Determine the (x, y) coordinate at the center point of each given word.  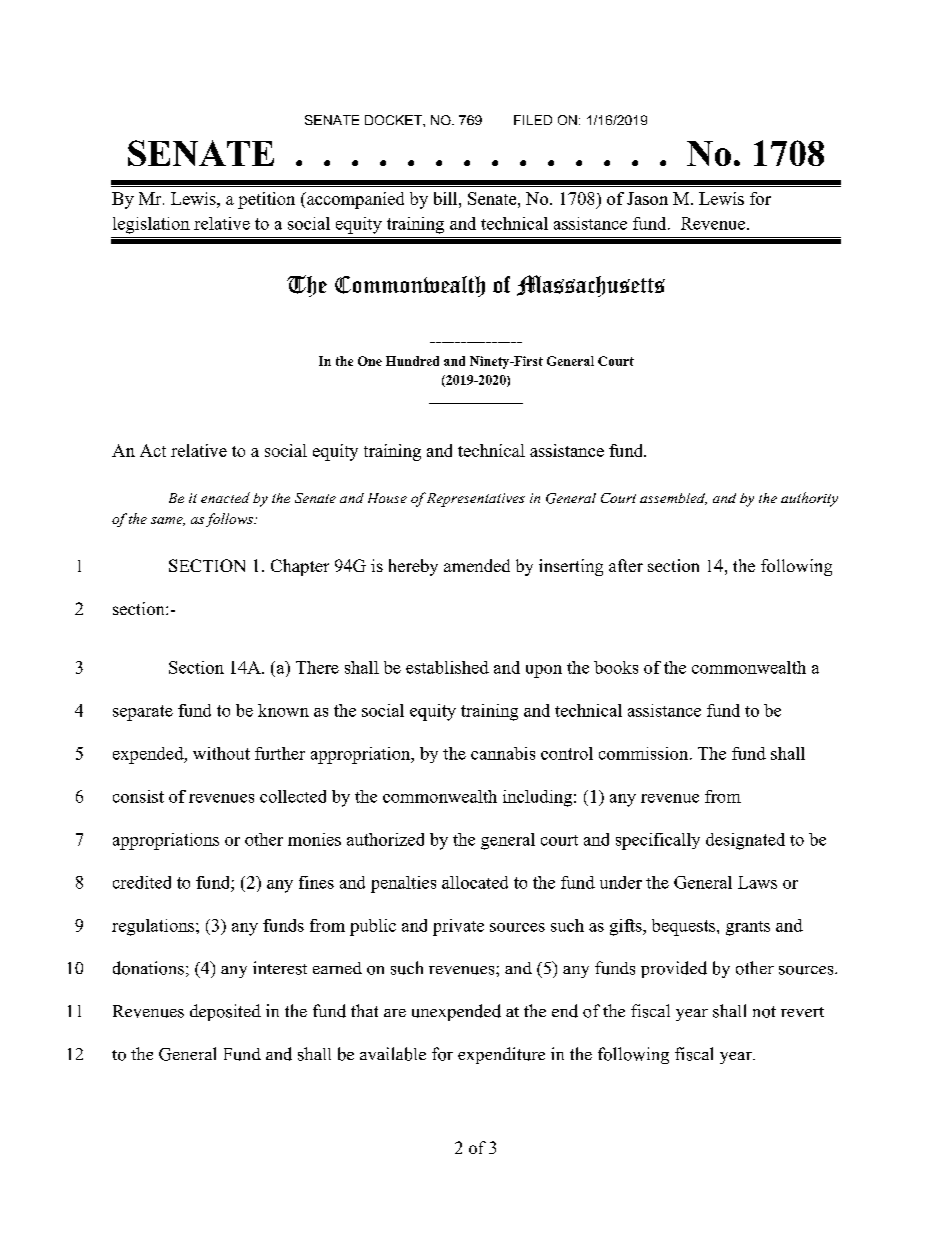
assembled (673, 499)
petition (266, 200)
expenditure (501, 1055)
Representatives (476, 500)
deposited (225, 1012)
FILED (533, 120)
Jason (647, 198)
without (221, 753)
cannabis (503, 753)
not (764, 1012)
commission (645, 753)
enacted (225, 497)
